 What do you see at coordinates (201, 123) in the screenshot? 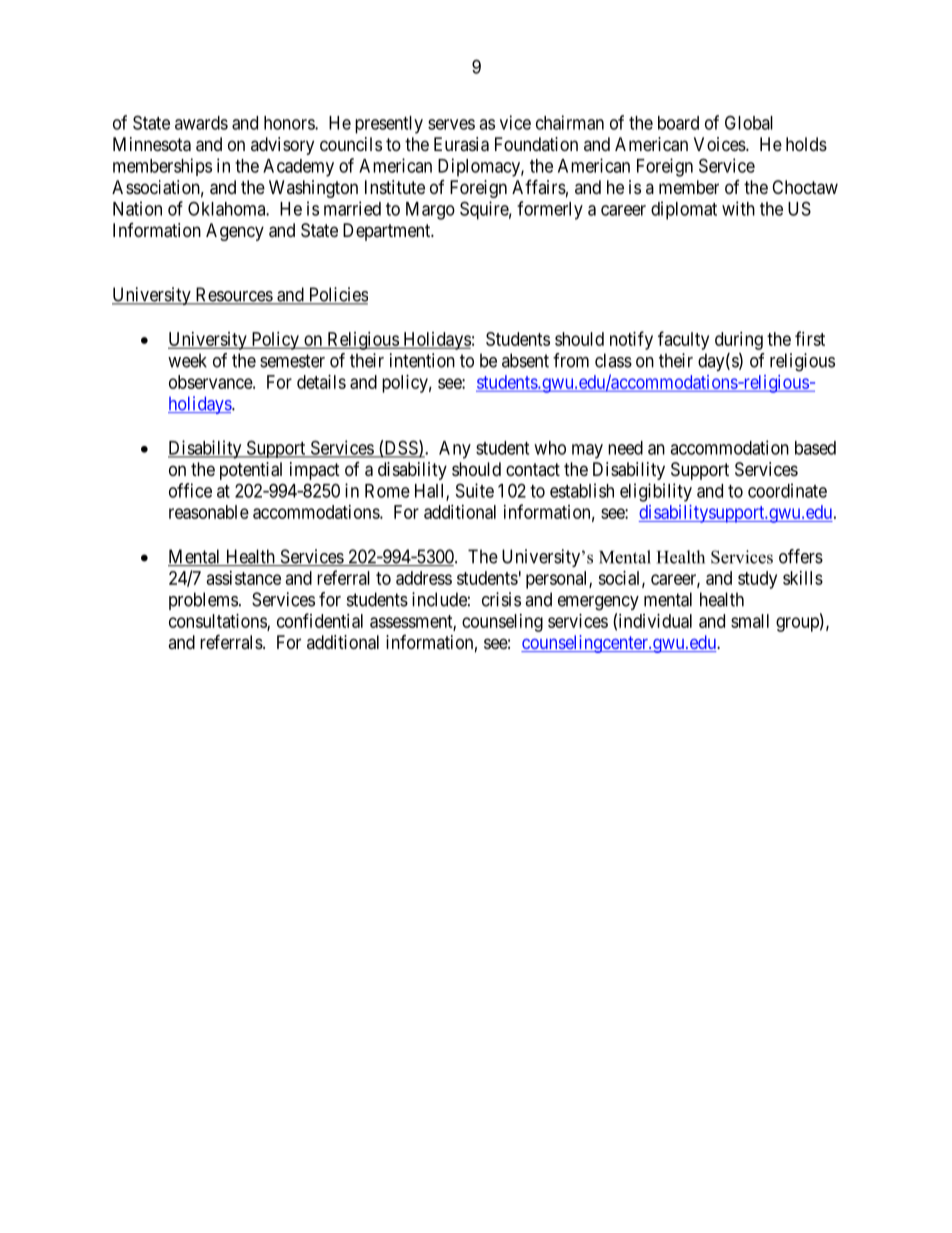
I see `awards` at bounding box center [201, 123].
